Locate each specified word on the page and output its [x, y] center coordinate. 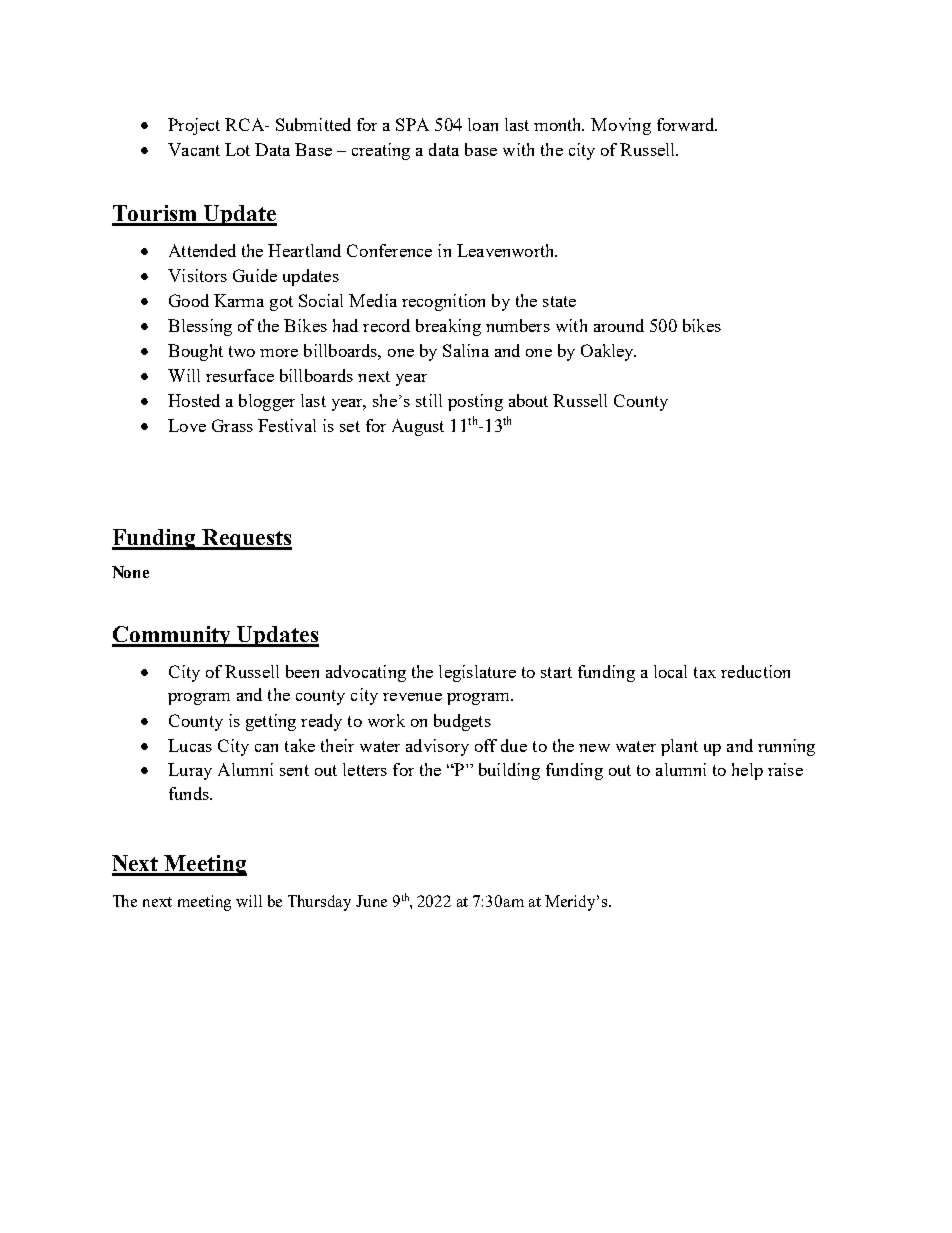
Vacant [194, 149]
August [418, 427]
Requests [246, 539]
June [371, 901]
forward [687, 124]
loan [483, 124]
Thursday [319, 903]
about [528, 400]
